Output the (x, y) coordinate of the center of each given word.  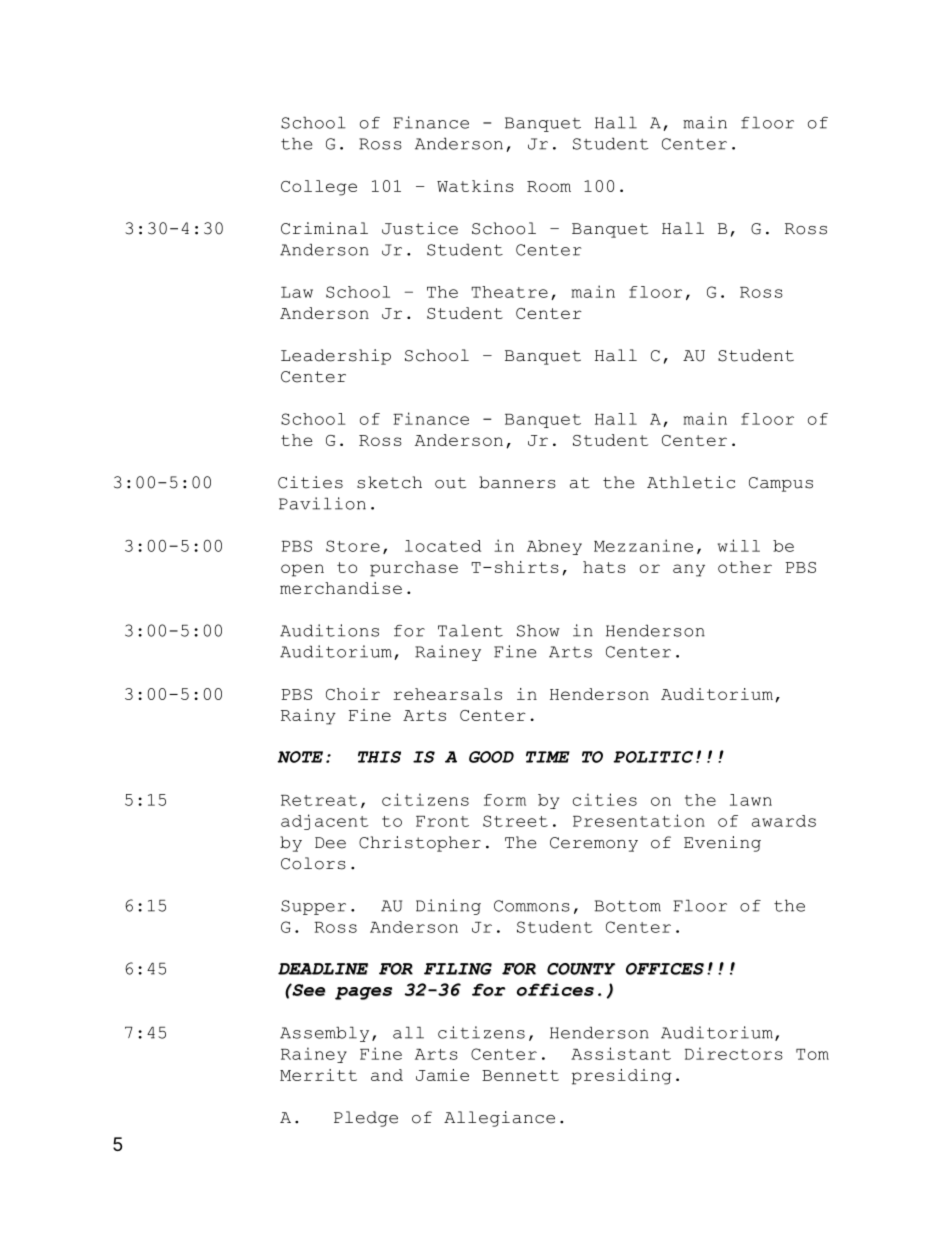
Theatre (509, 292)
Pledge (366, 1119)
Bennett (520, 1075)
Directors (734, 1053)
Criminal (324, 228)
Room (549, 186)
